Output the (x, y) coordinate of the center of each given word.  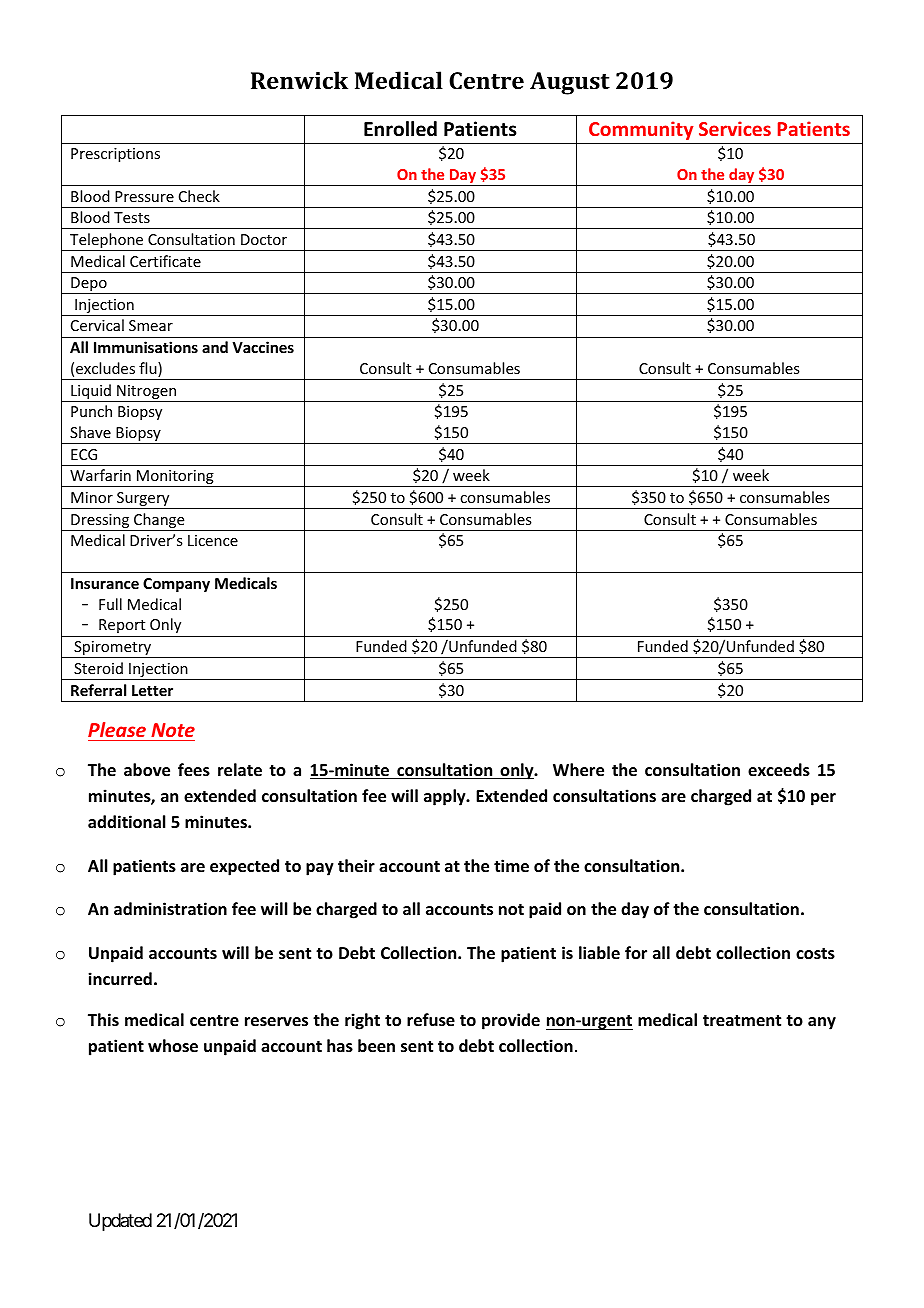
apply (446, 797)
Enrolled (400, 129)
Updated (120, 1222)
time (511, 866)
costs (815, 954)
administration (170, 909)
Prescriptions (115, 155)
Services (735, 128)
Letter (152, 690)
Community (641, 130)
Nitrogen (147, 393)
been (376, 1046)
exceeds (779, 770)
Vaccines (263, 347)
